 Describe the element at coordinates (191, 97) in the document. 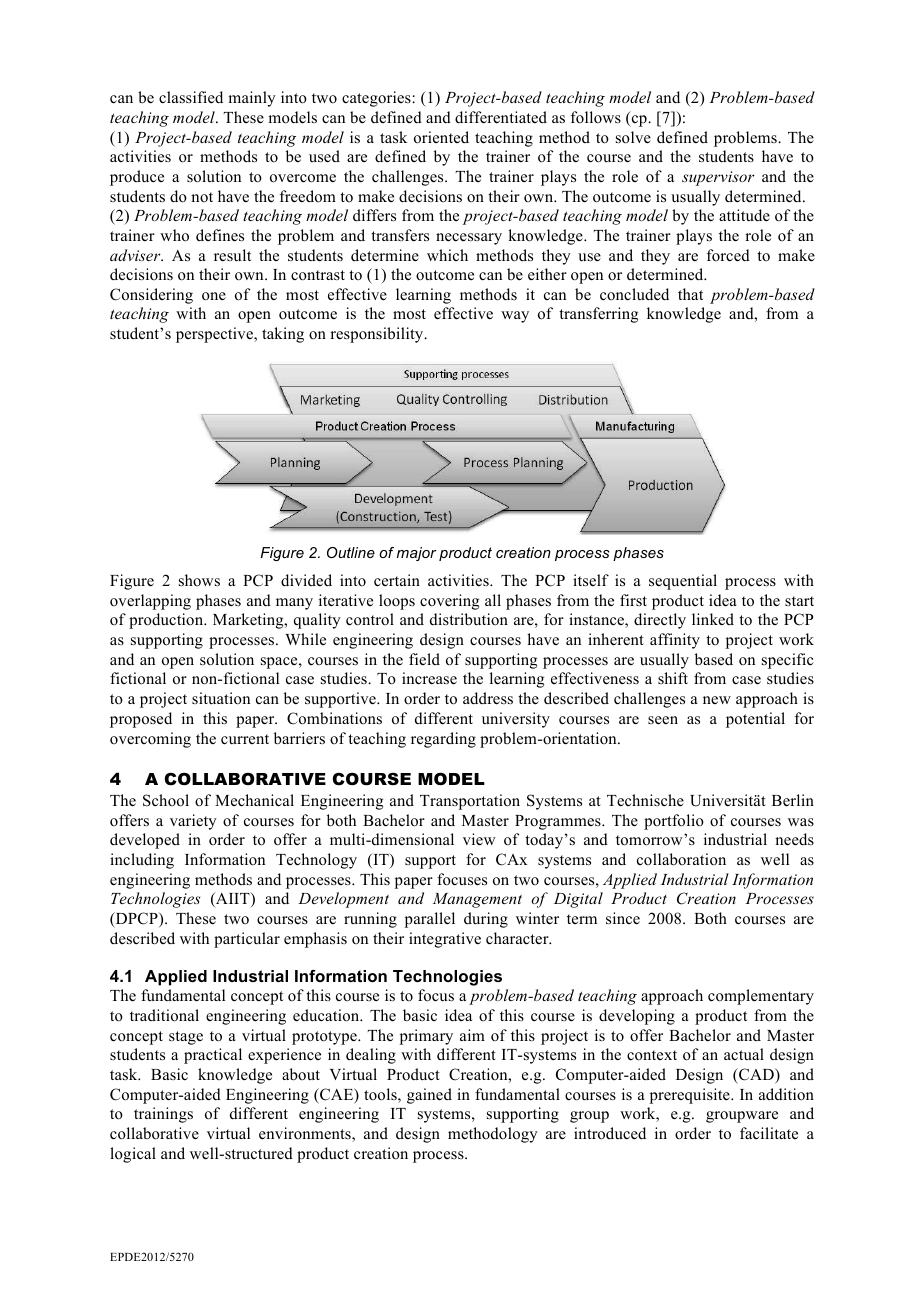

I see `classified` at that location.
